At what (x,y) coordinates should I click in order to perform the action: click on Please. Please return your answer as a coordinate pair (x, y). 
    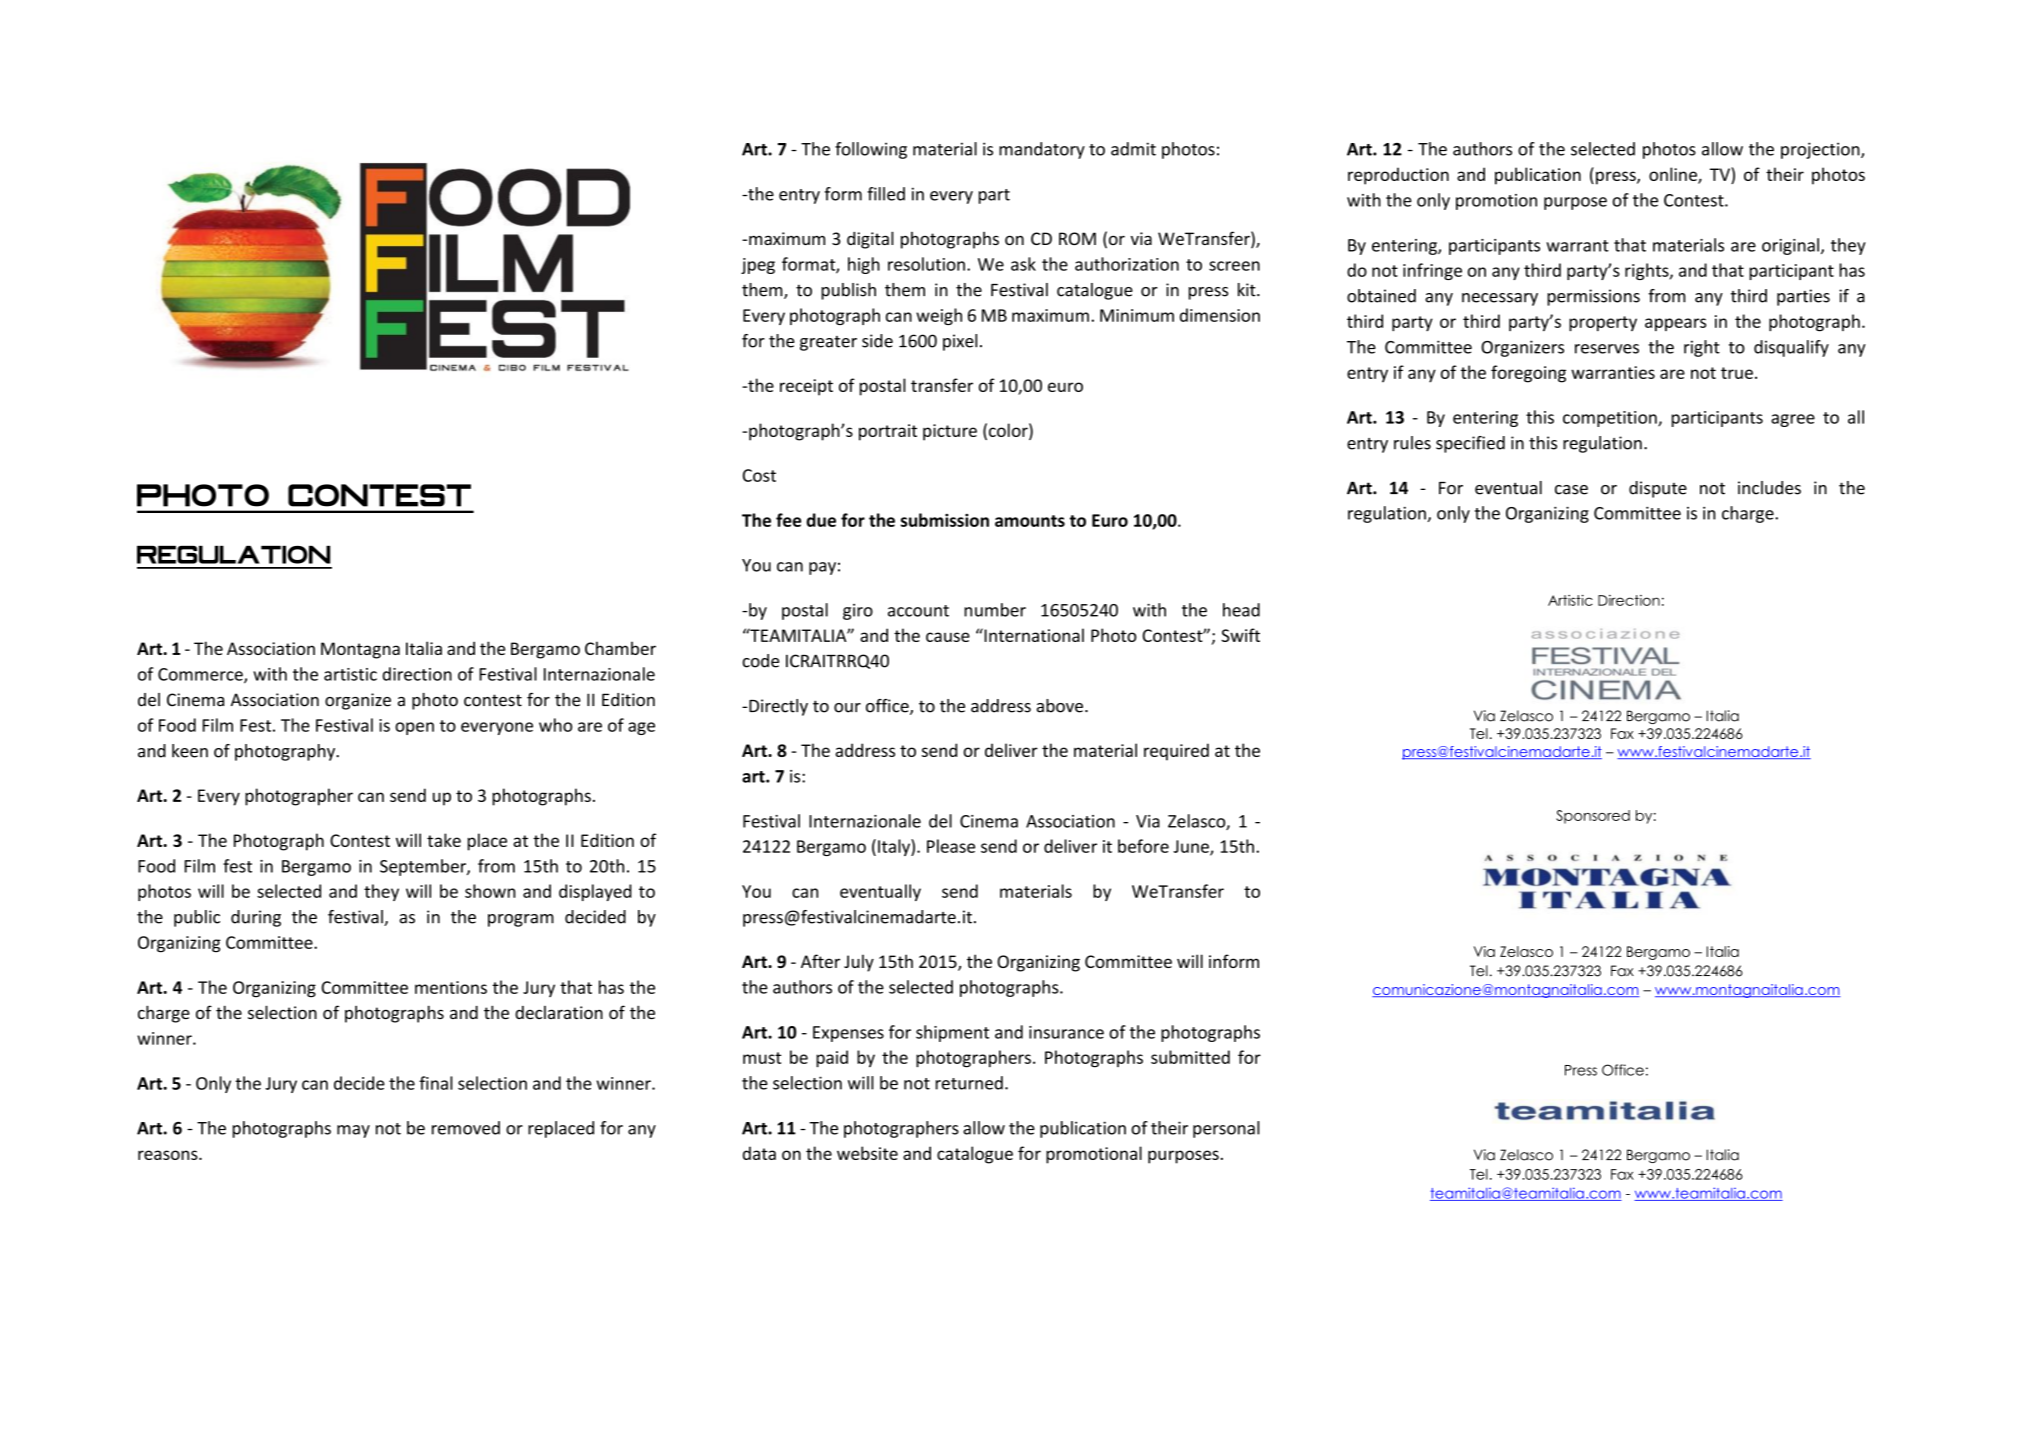
    Looking at the image, I should click on (951, 846).
